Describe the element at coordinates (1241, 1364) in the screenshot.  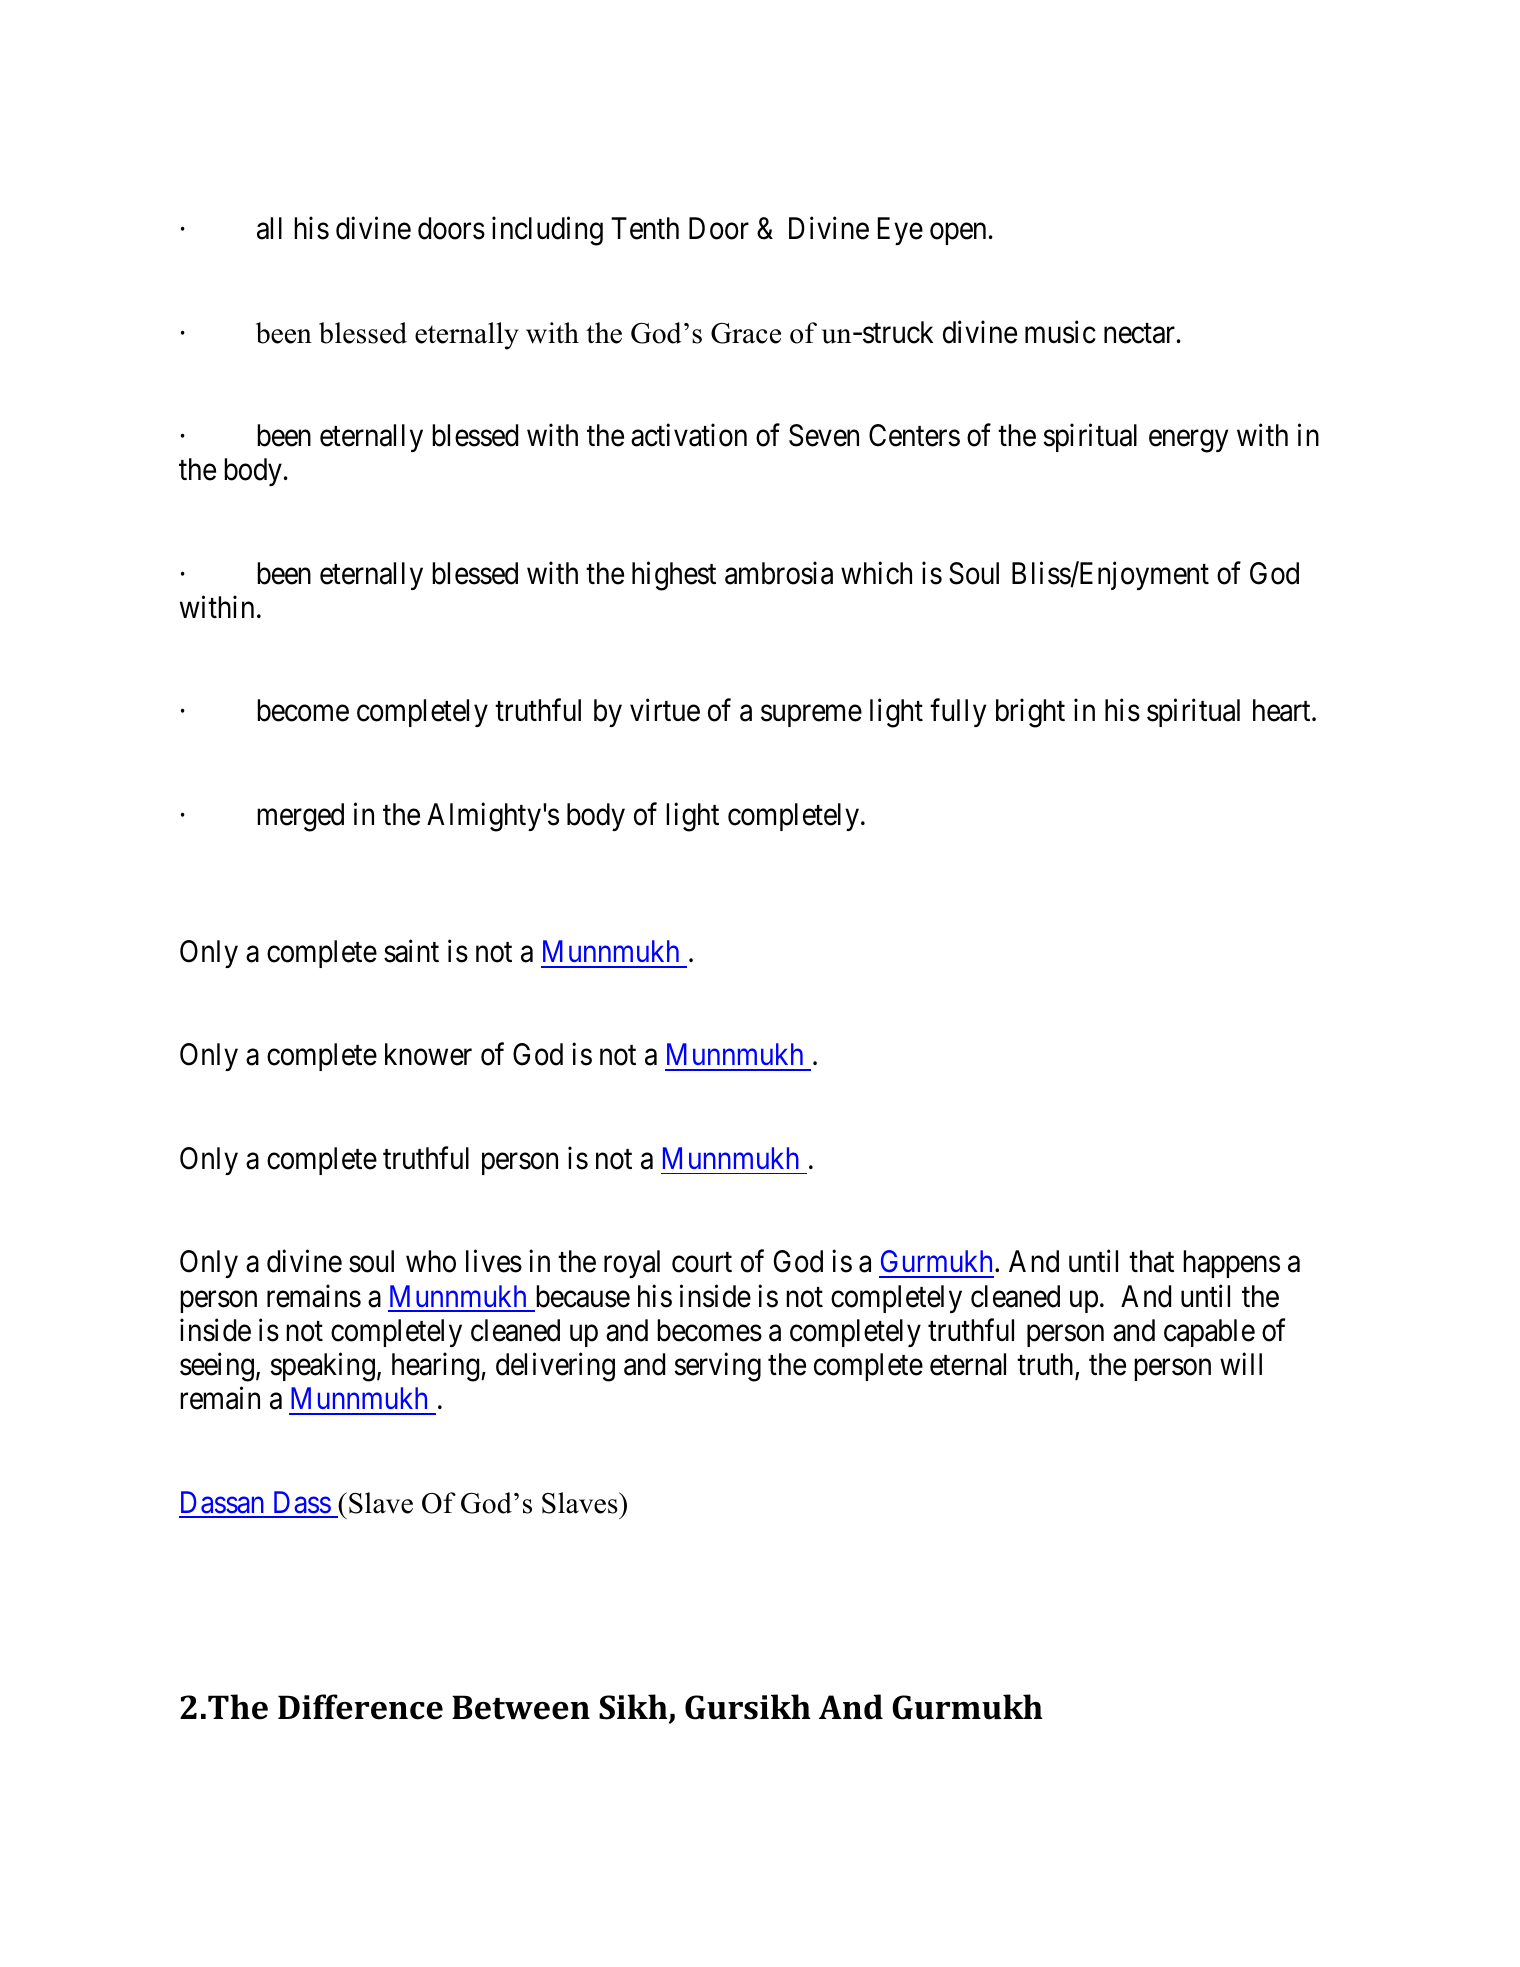
I see `will` at that location.
